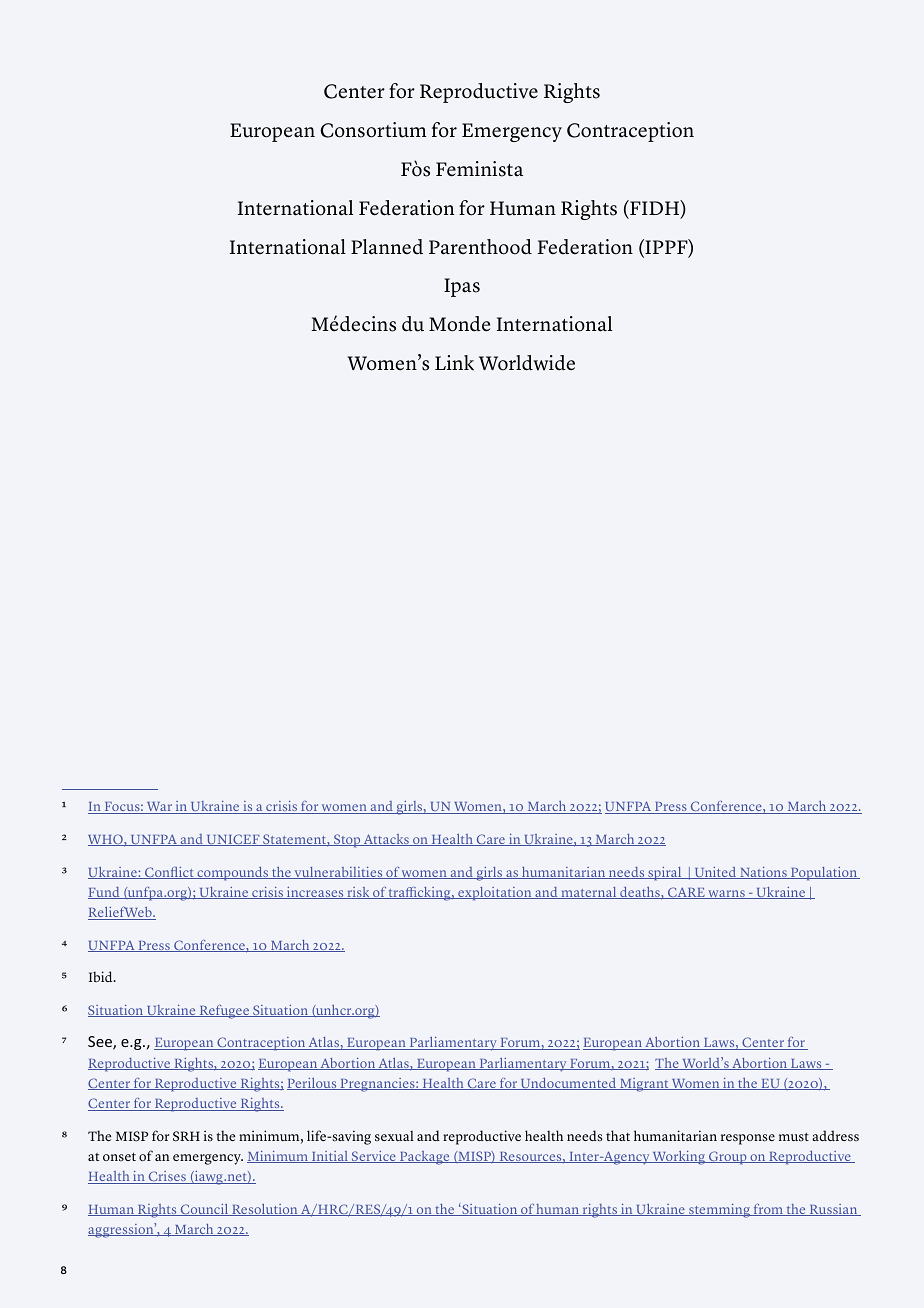 The image size is (924, 1308). I want to click on exploitation, so click(495, 894).
